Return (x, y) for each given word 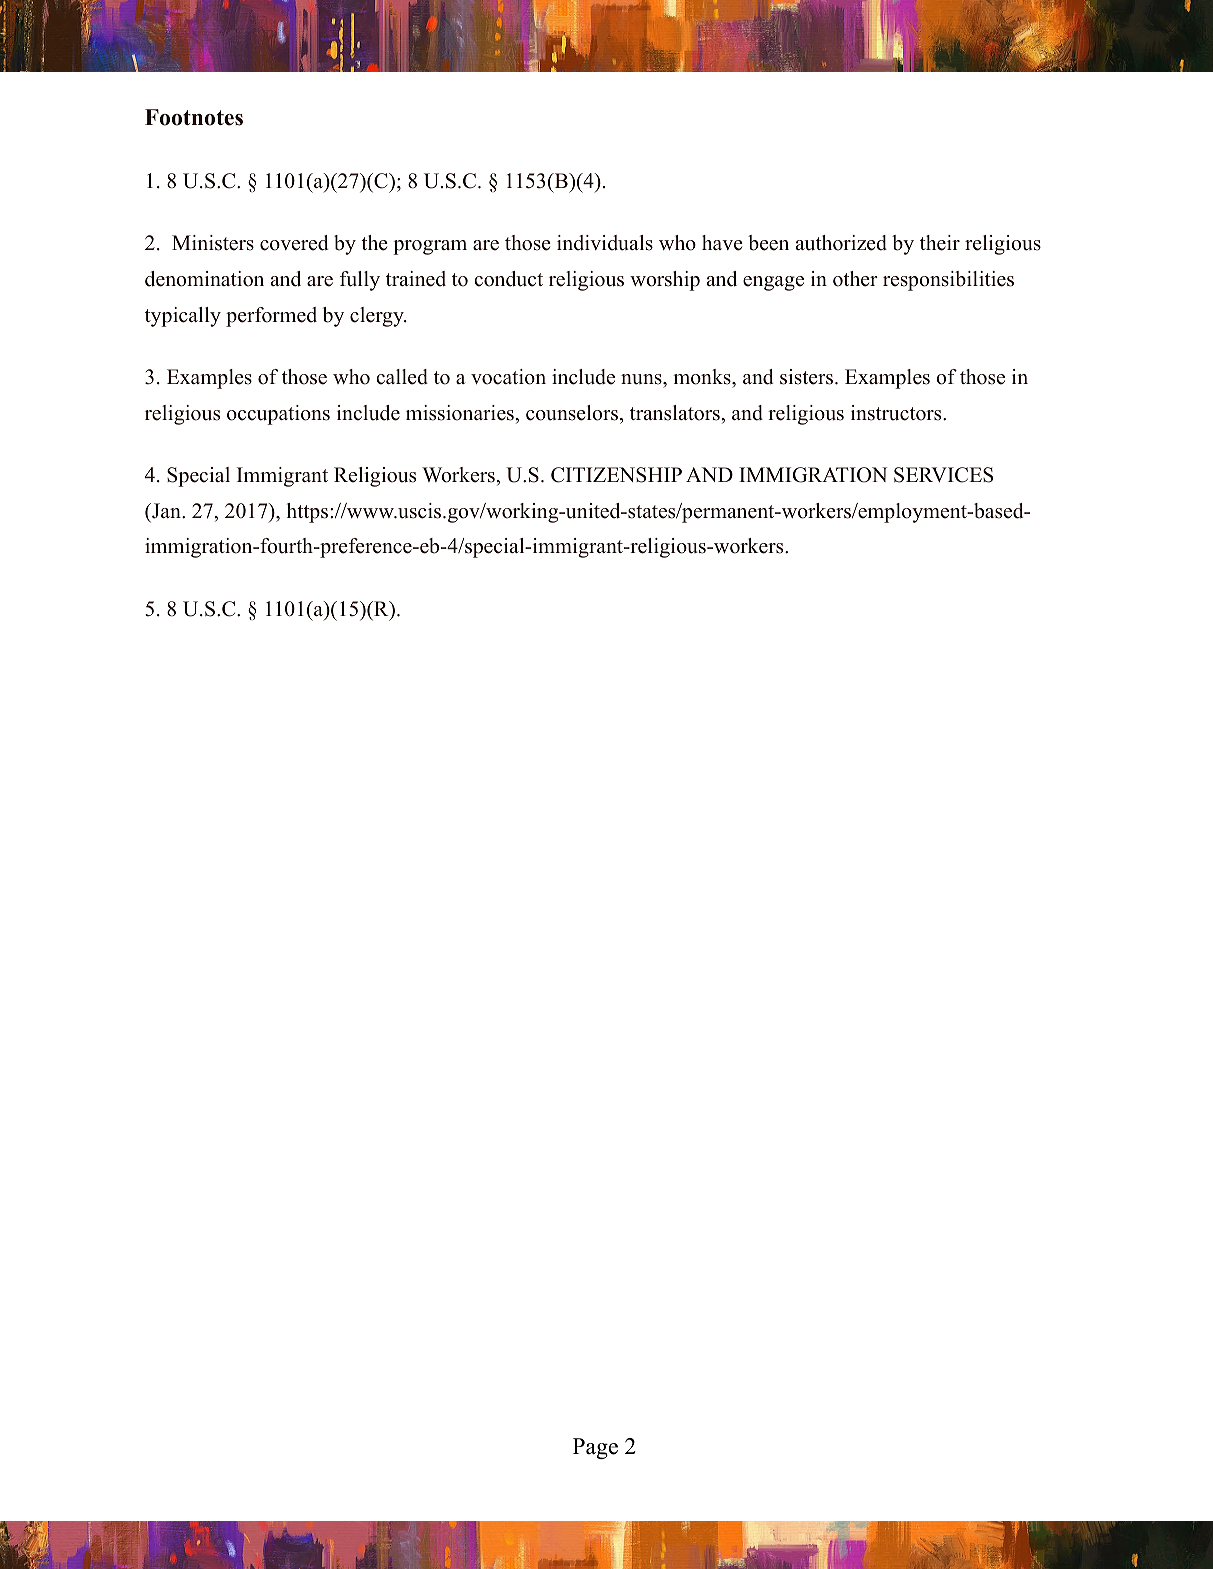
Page (595, 1448)
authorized (841, 243)
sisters (808, 377)
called (402, 377)
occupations (278, 415)
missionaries (461, 413)
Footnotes (194, 117)
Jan (166, 511)
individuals (605, 243)
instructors (897, 413)
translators (676, 413)
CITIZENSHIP (616, 475)
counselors (573, 413)
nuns (642, 379)
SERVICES (943, 475)
